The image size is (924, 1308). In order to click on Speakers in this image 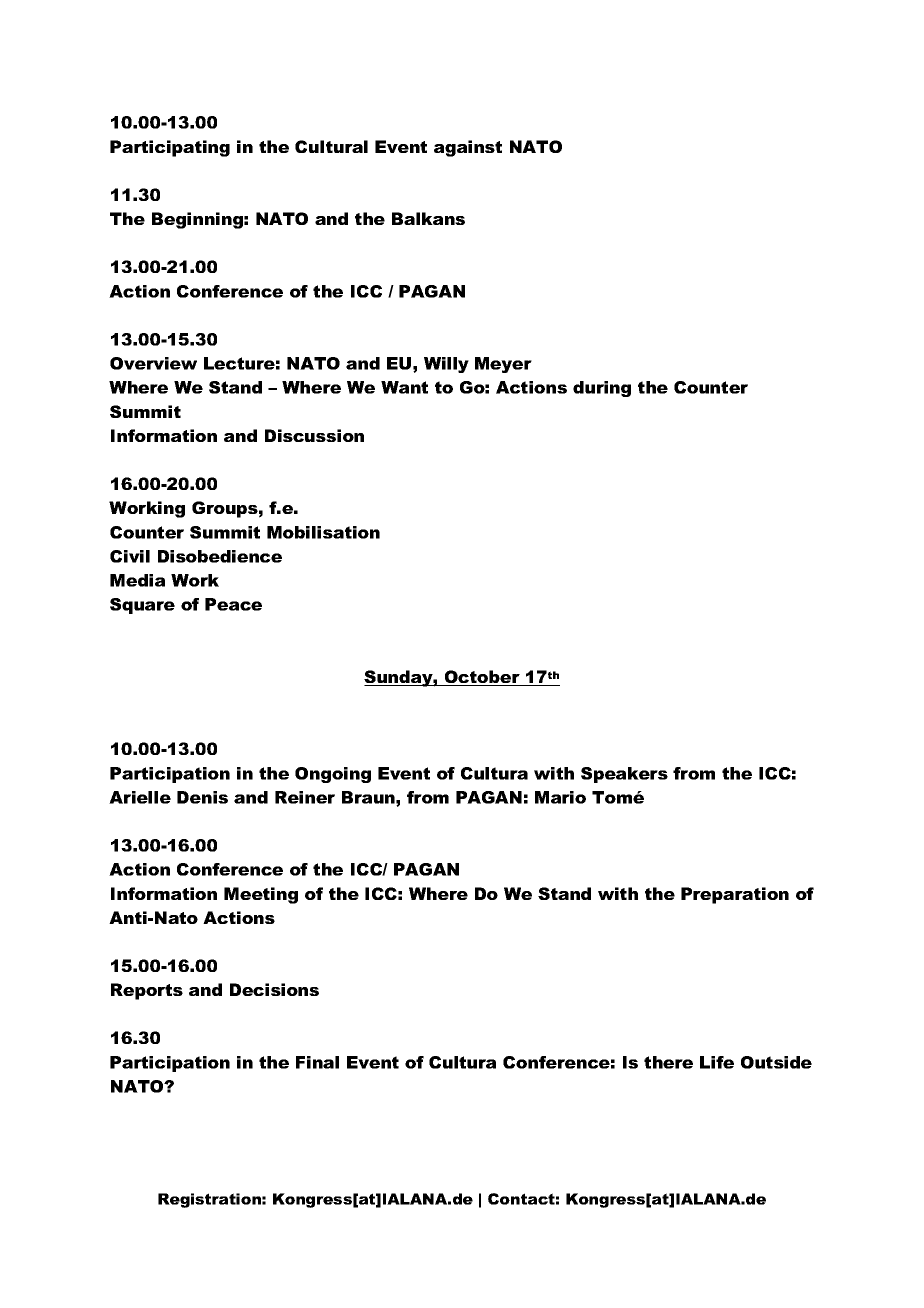, I will do `click(624, 775)`.
